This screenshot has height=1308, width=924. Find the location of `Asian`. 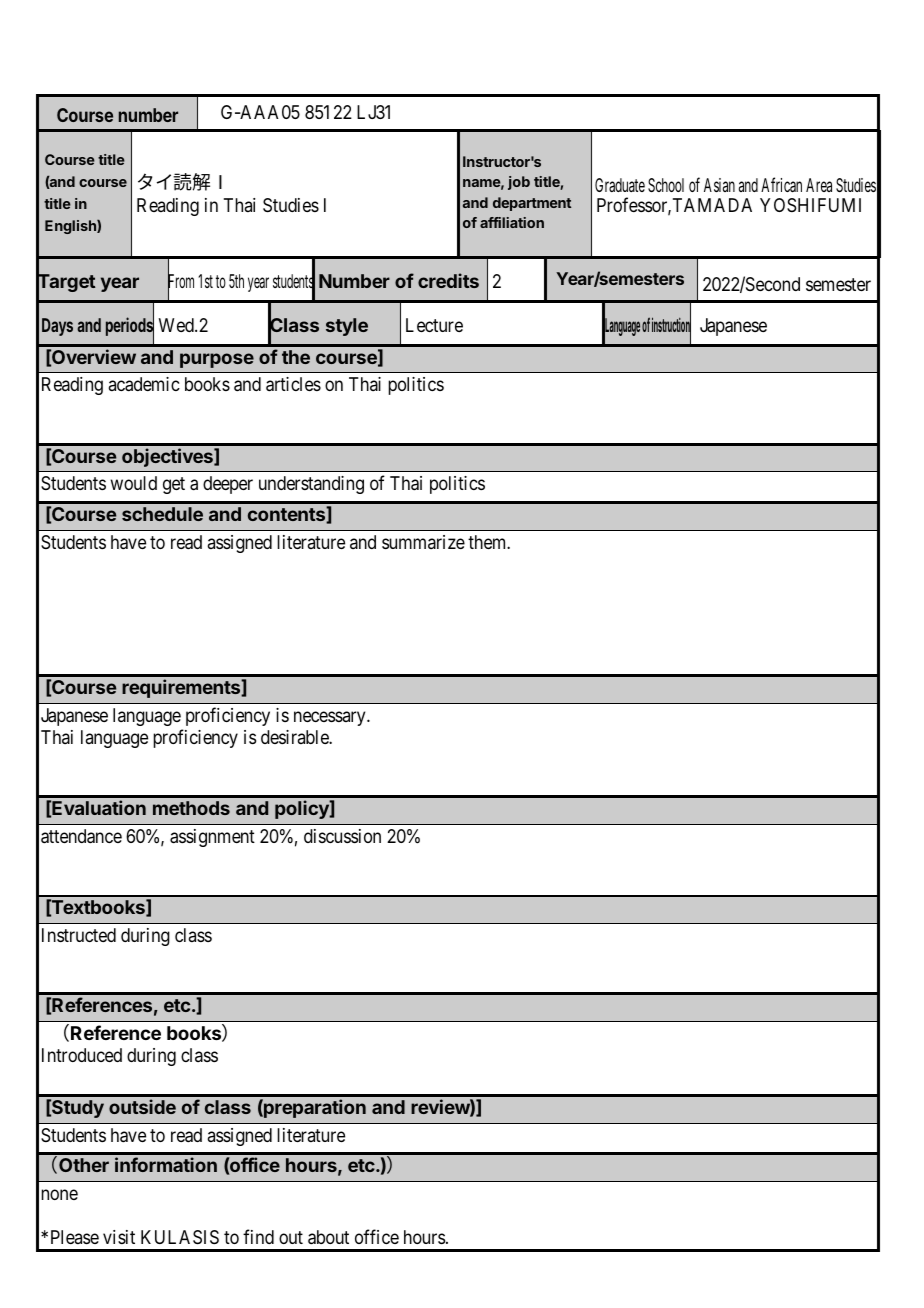

Asian is located at coordinates (719, 185).
